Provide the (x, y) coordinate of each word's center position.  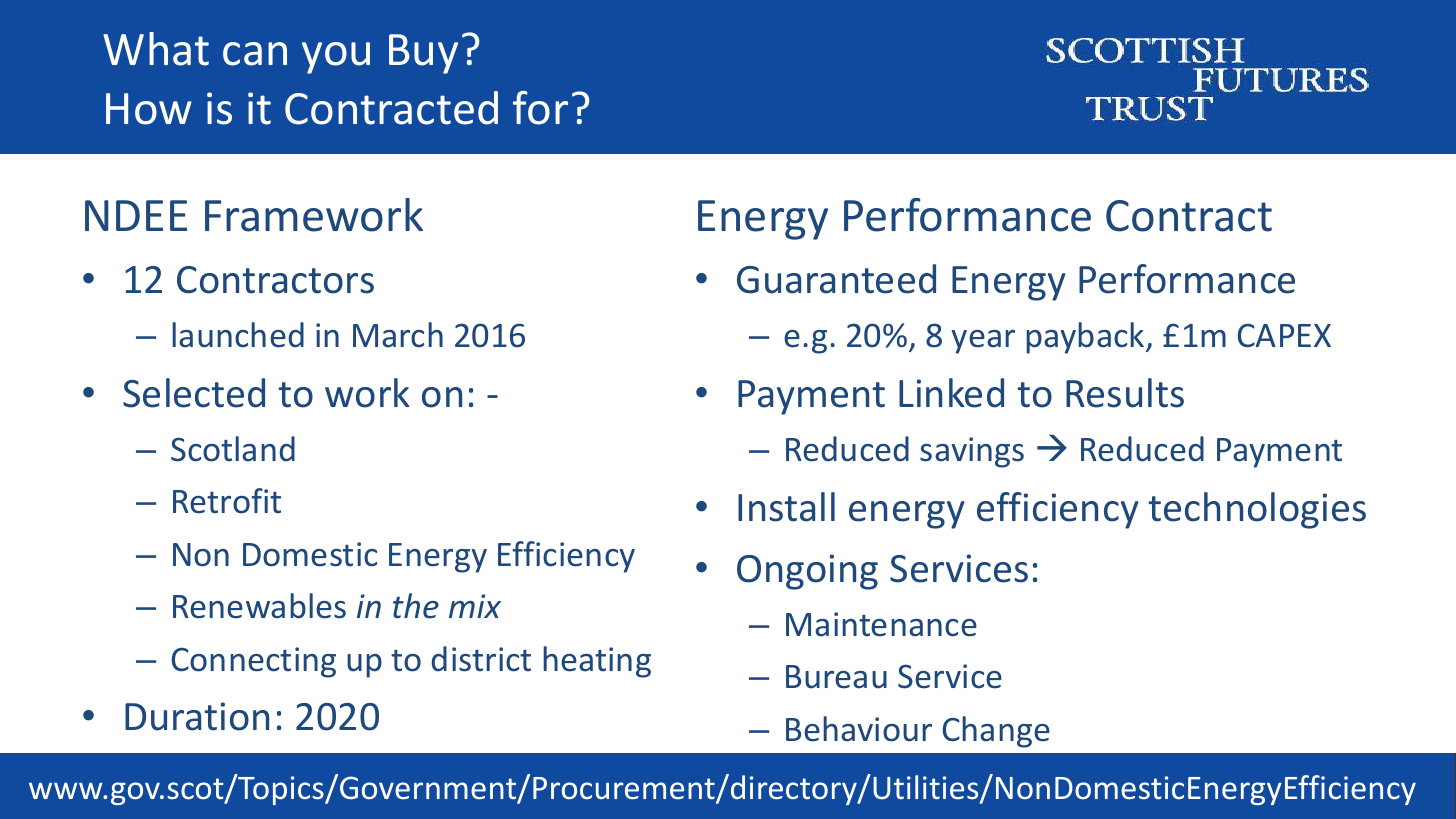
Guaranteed (836, 279)
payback (1086, 338)
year (983, 342)
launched (238, 335)
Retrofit (227, 501)
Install (786, 507)
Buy (423, 54)
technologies (1257, 510)
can (255, 54)
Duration (197, 716)
